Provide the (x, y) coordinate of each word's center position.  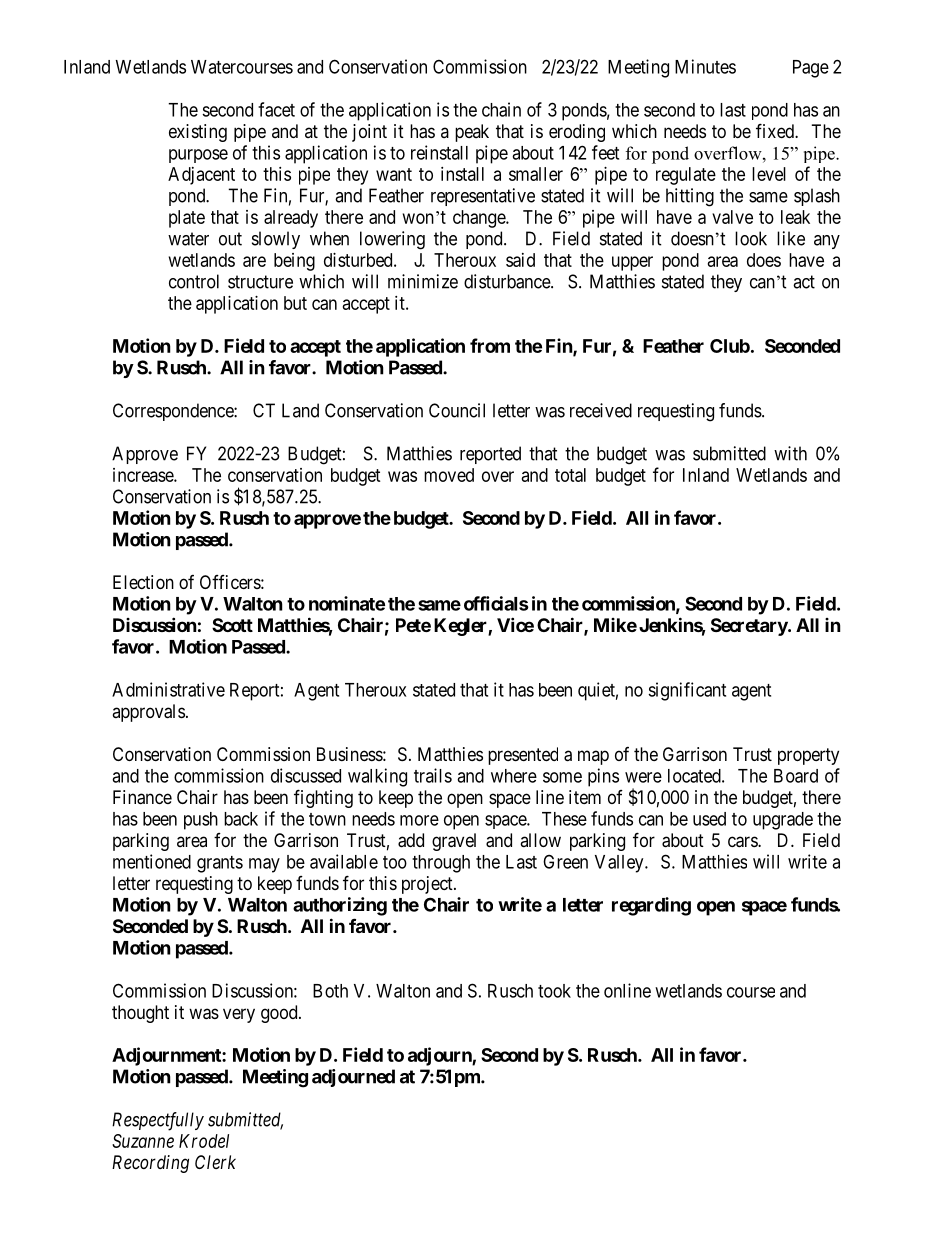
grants (220, 864)
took (554, 991)
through (441, 864)
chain (501, 109)
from (490, 345)
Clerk (215, 1162)
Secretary (750, 627)
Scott (232, 625)
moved (449, 475)
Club (730, 346)
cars (743, 842)
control (194, 281)
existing (198, 133)
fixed (776, 130)
